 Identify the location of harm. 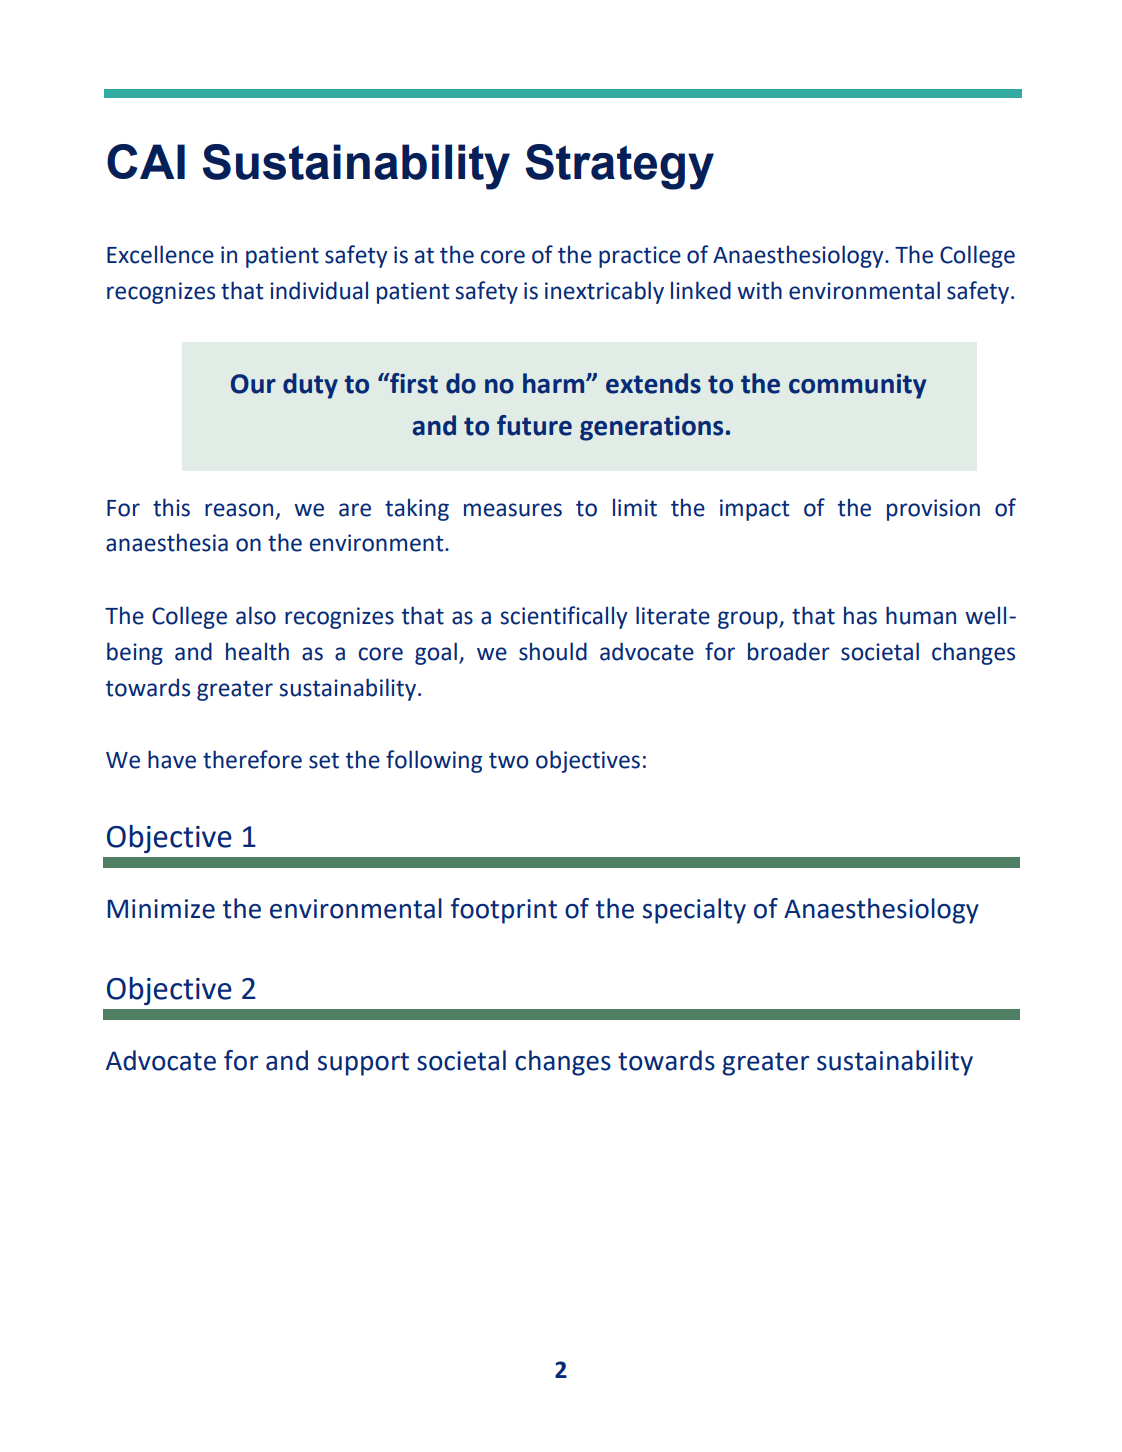
(555, 383).
